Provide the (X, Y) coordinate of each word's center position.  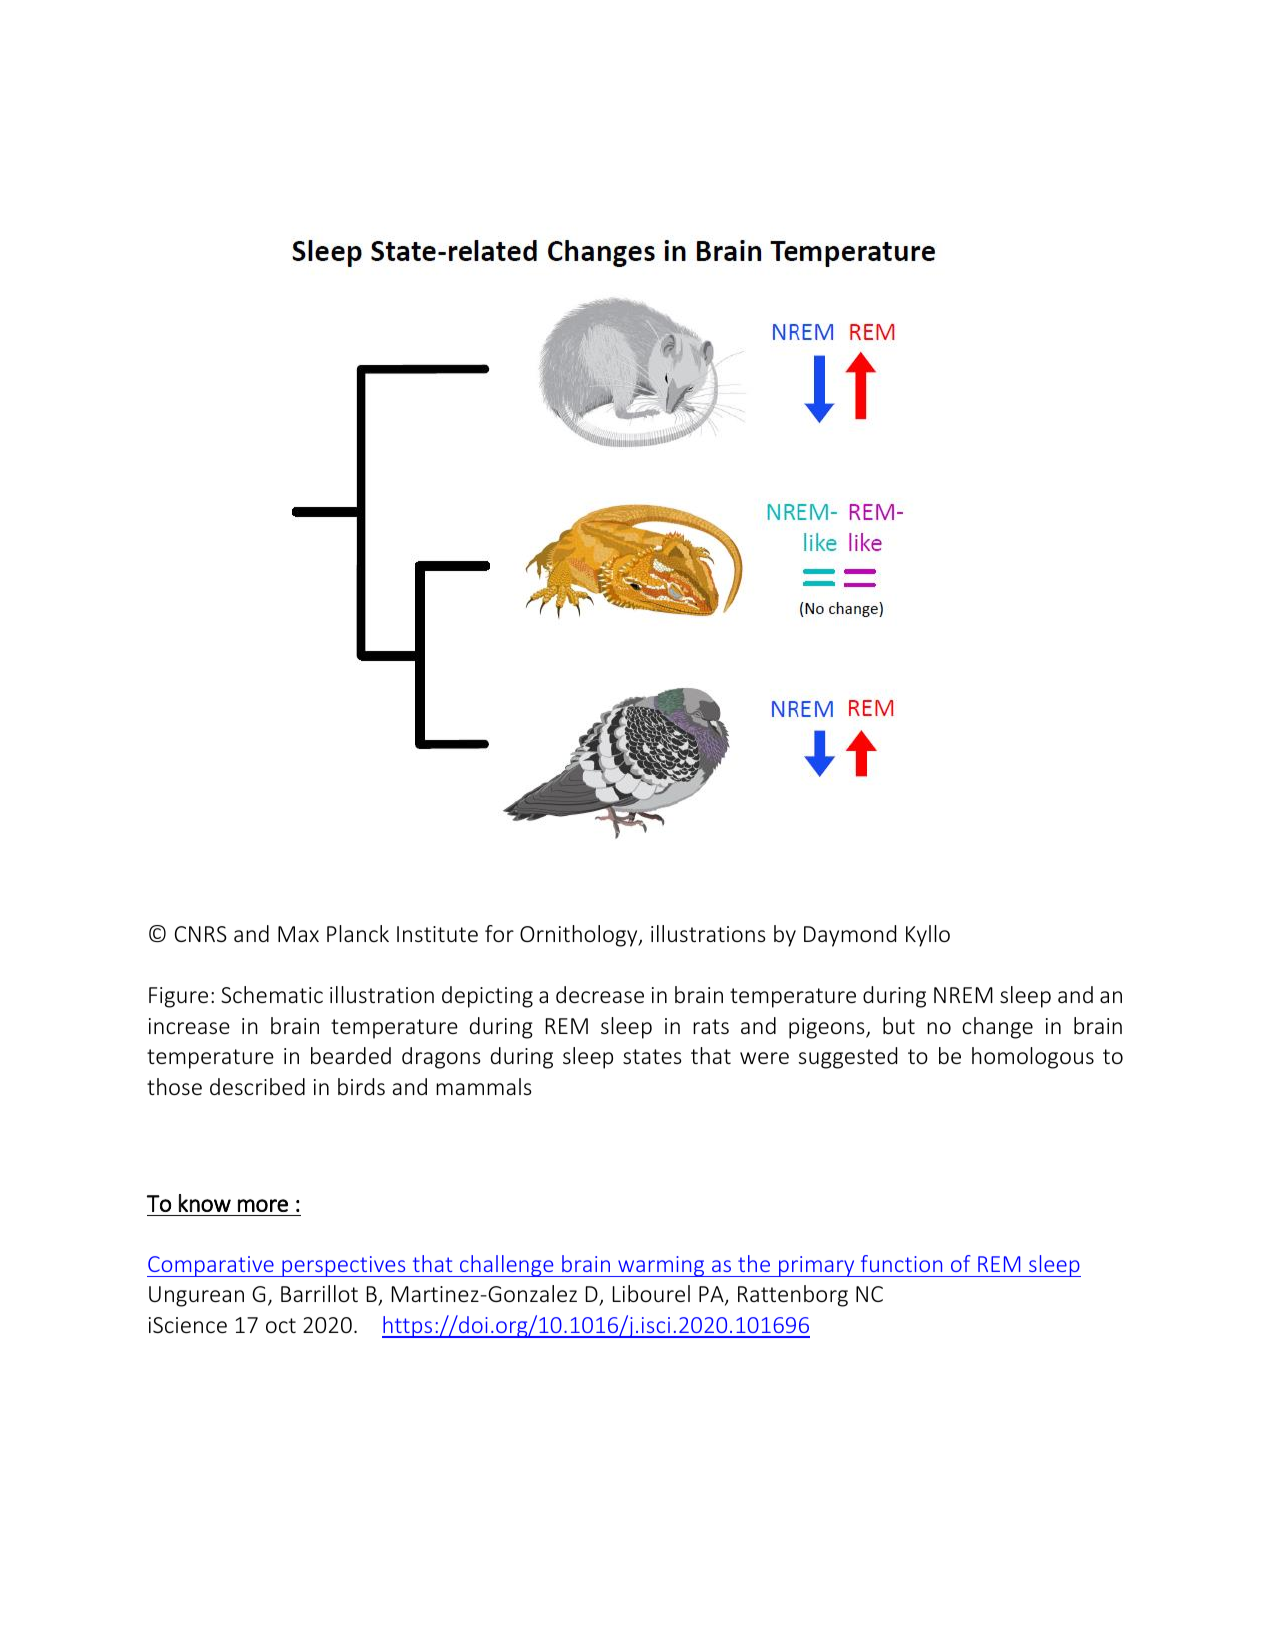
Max (298, 934)
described (257, 1086)
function (901, 1263)
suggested (848, 1058)
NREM (963, 995)
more (263, 1205)
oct (281, 1325)
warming (661, 1266)
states (652, 1056)
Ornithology (580, 936)
